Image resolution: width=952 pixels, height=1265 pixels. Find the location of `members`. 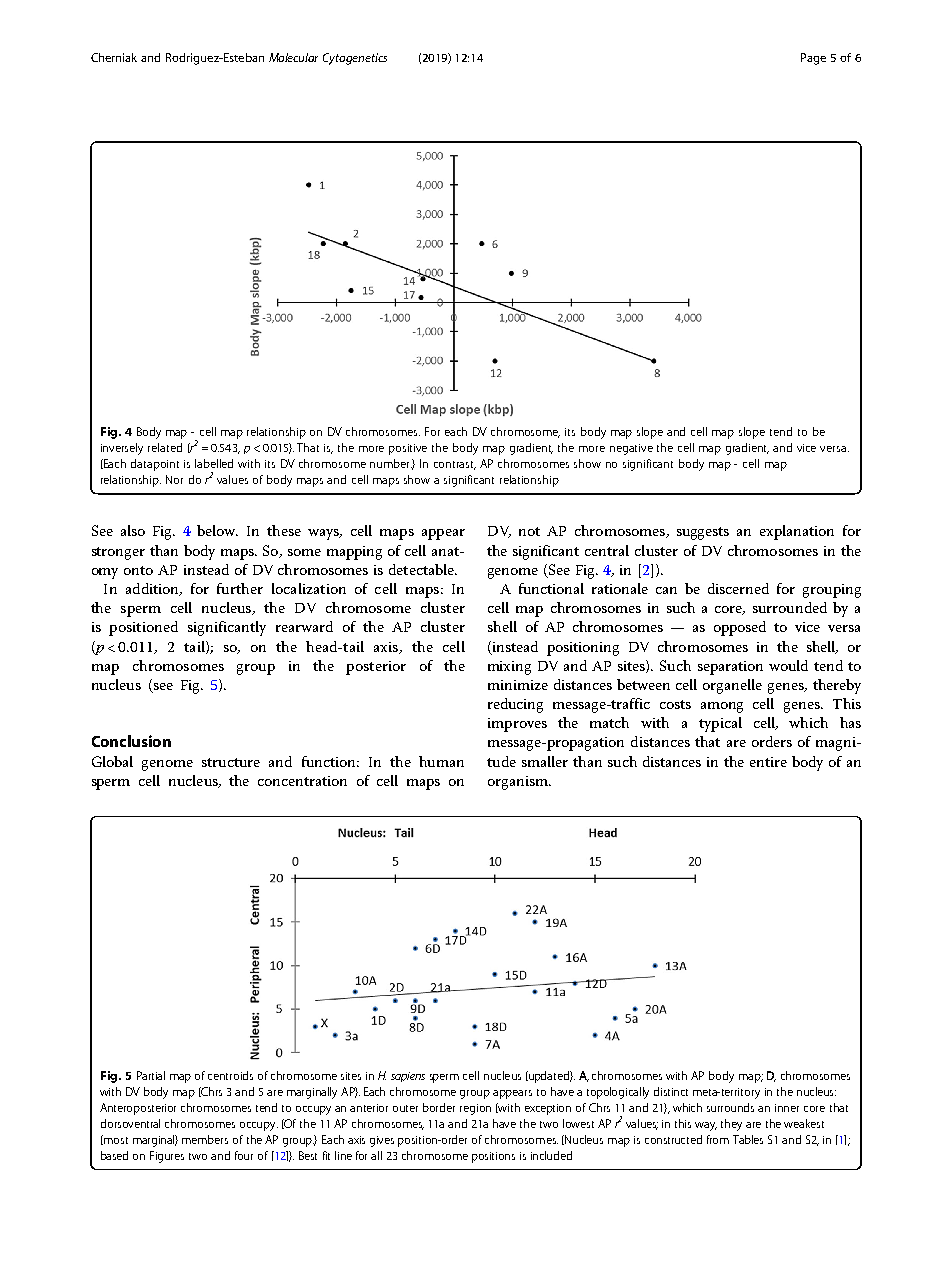

members is located at coordinates (205, 1139).
